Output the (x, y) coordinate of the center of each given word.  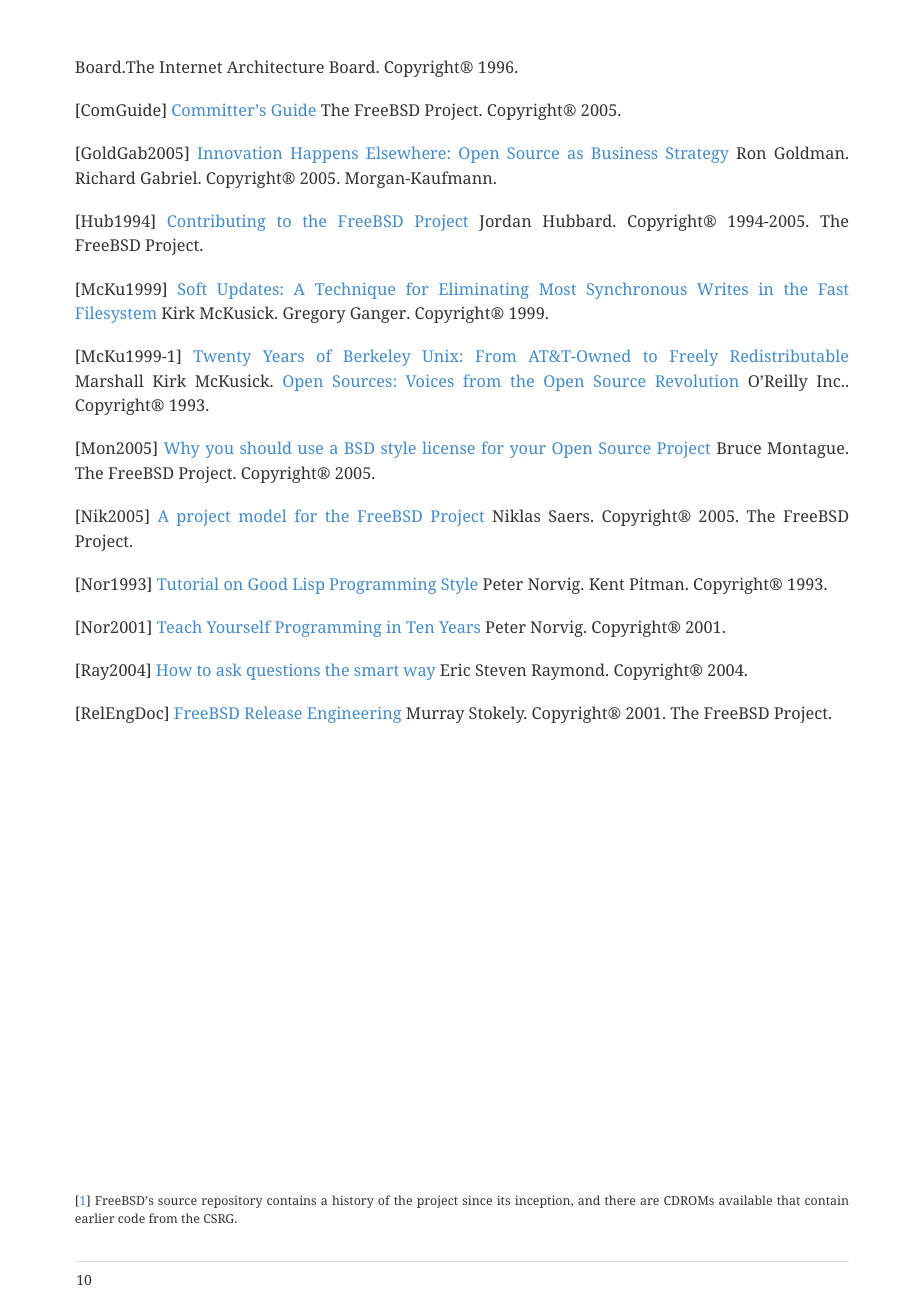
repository (232, 1202)
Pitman (658, 583)
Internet (190, 67)
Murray (435, 715)
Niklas (516, 515)
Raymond (569, 671)
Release (273, 713)
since (477, 1200)
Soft (192, 288)
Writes (722, 289)
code (131, 1218)
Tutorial (188, 584)
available (745, 1200)
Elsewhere (406, 153)
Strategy (697, 155)
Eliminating (484, 291)
